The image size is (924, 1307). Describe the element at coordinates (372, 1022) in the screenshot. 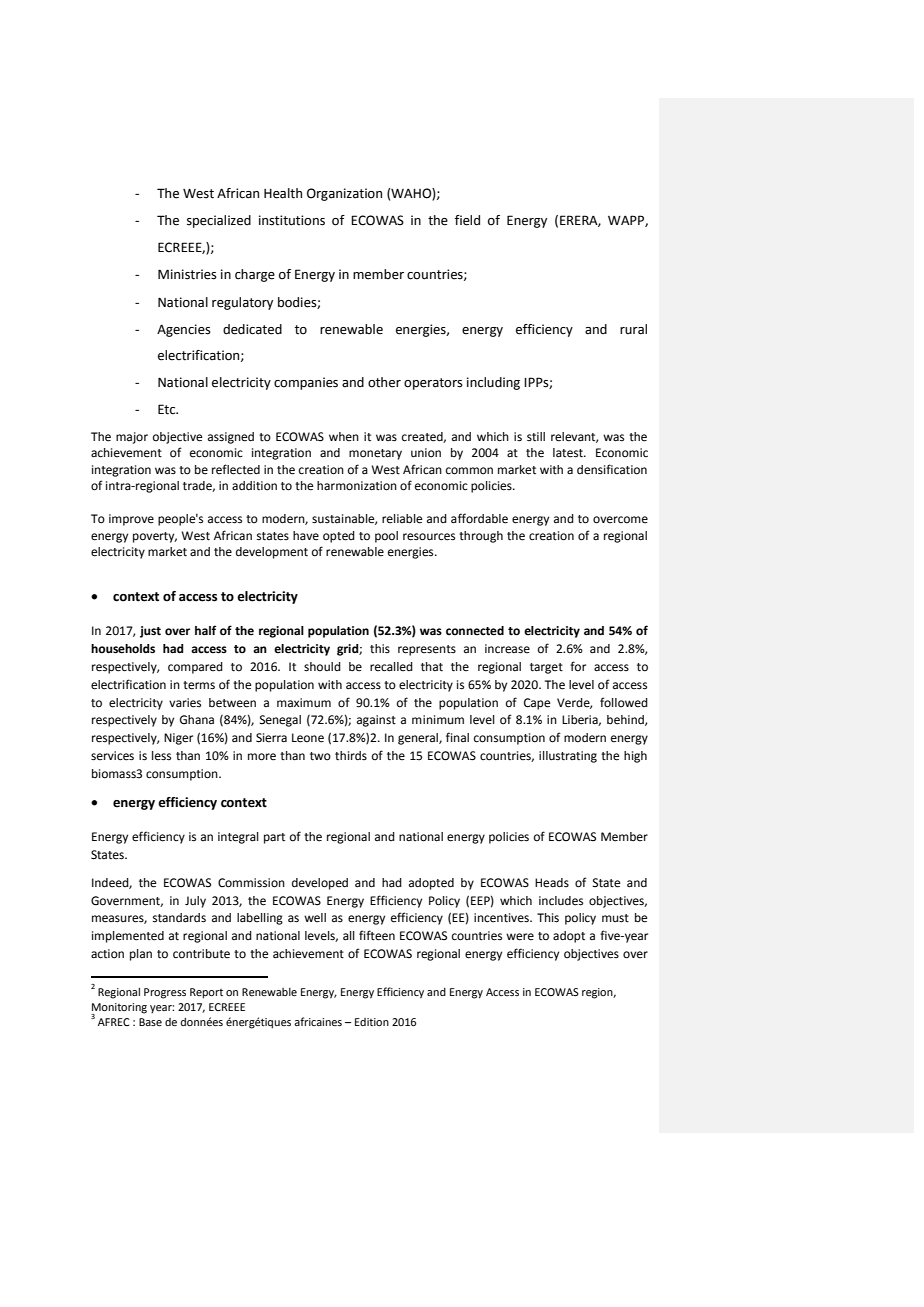

I see `Edition` at that location.
